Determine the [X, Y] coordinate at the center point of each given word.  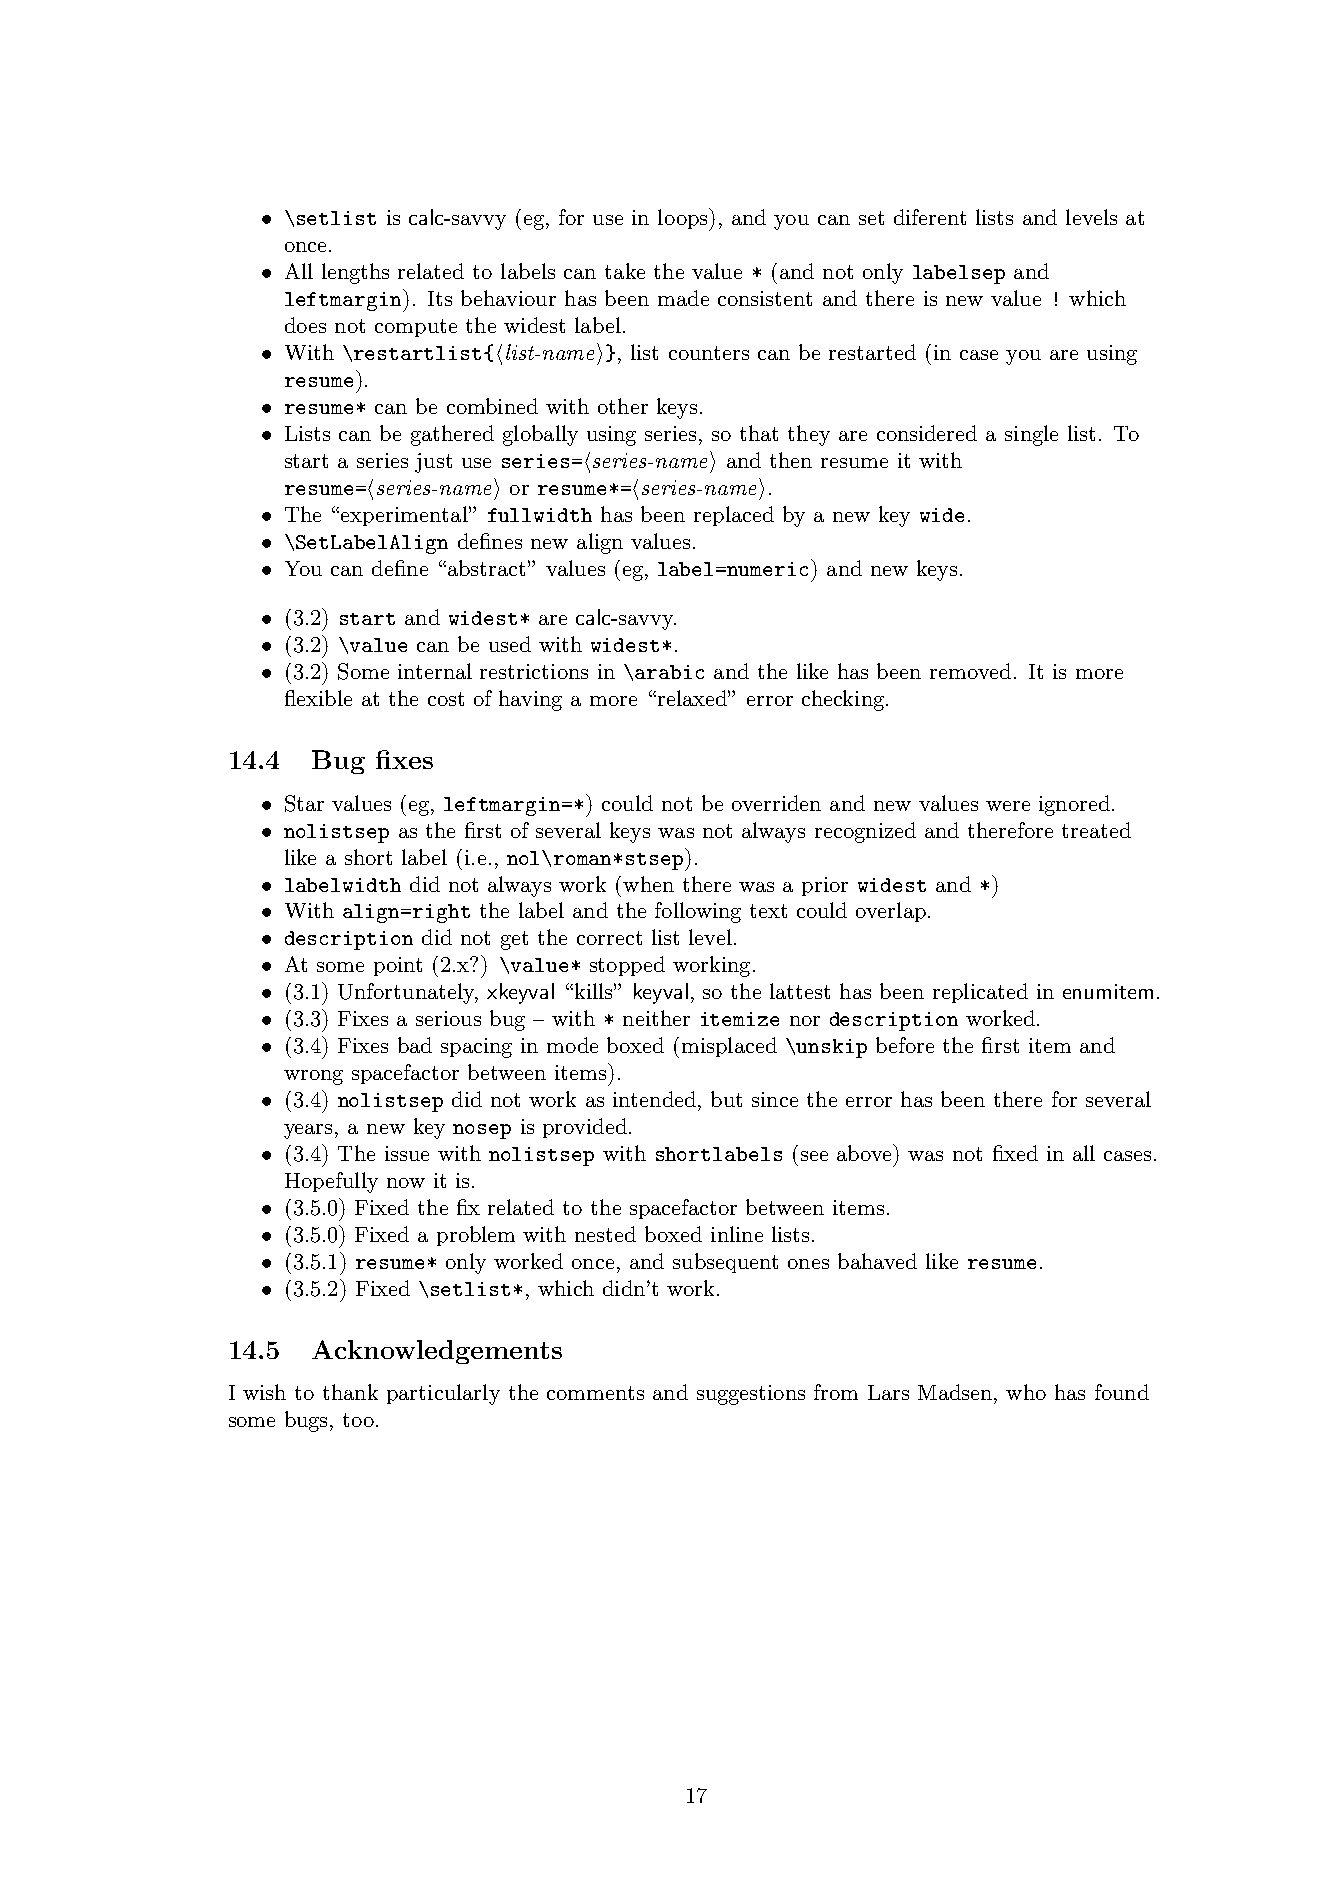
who [1026, 1392]
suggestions [751, 1395]
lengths [355, 273]
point [398, 966]
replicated [980, 993]
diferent [930, 217]
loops [684, 219]
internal [435, 671]
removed [970, 671]
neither [656, 1018]
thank [350, 1392]
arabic [669, 672]
